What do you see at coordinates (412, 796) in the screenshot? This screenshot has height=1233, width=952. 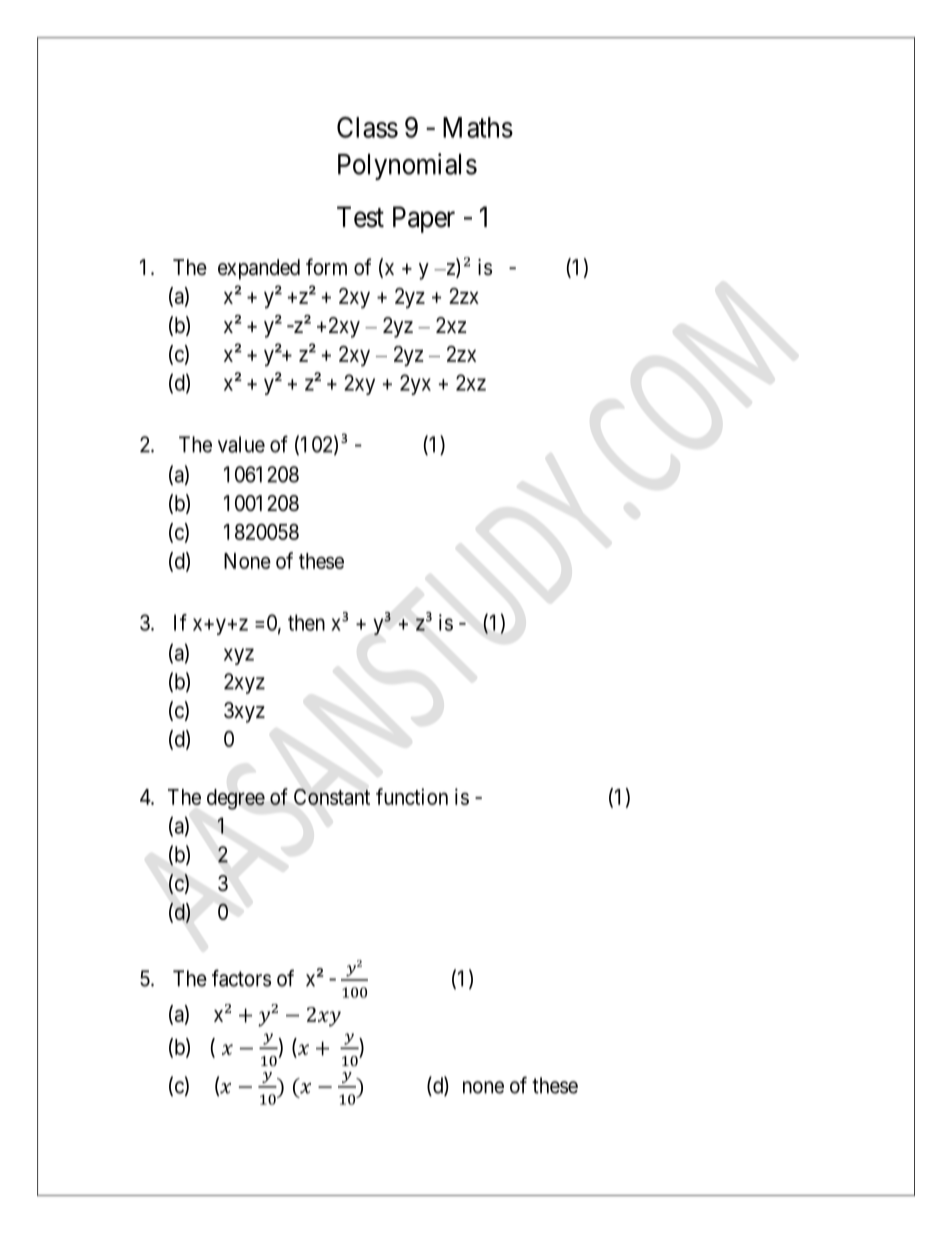 I see `function` at bounding box center [412, 796].
